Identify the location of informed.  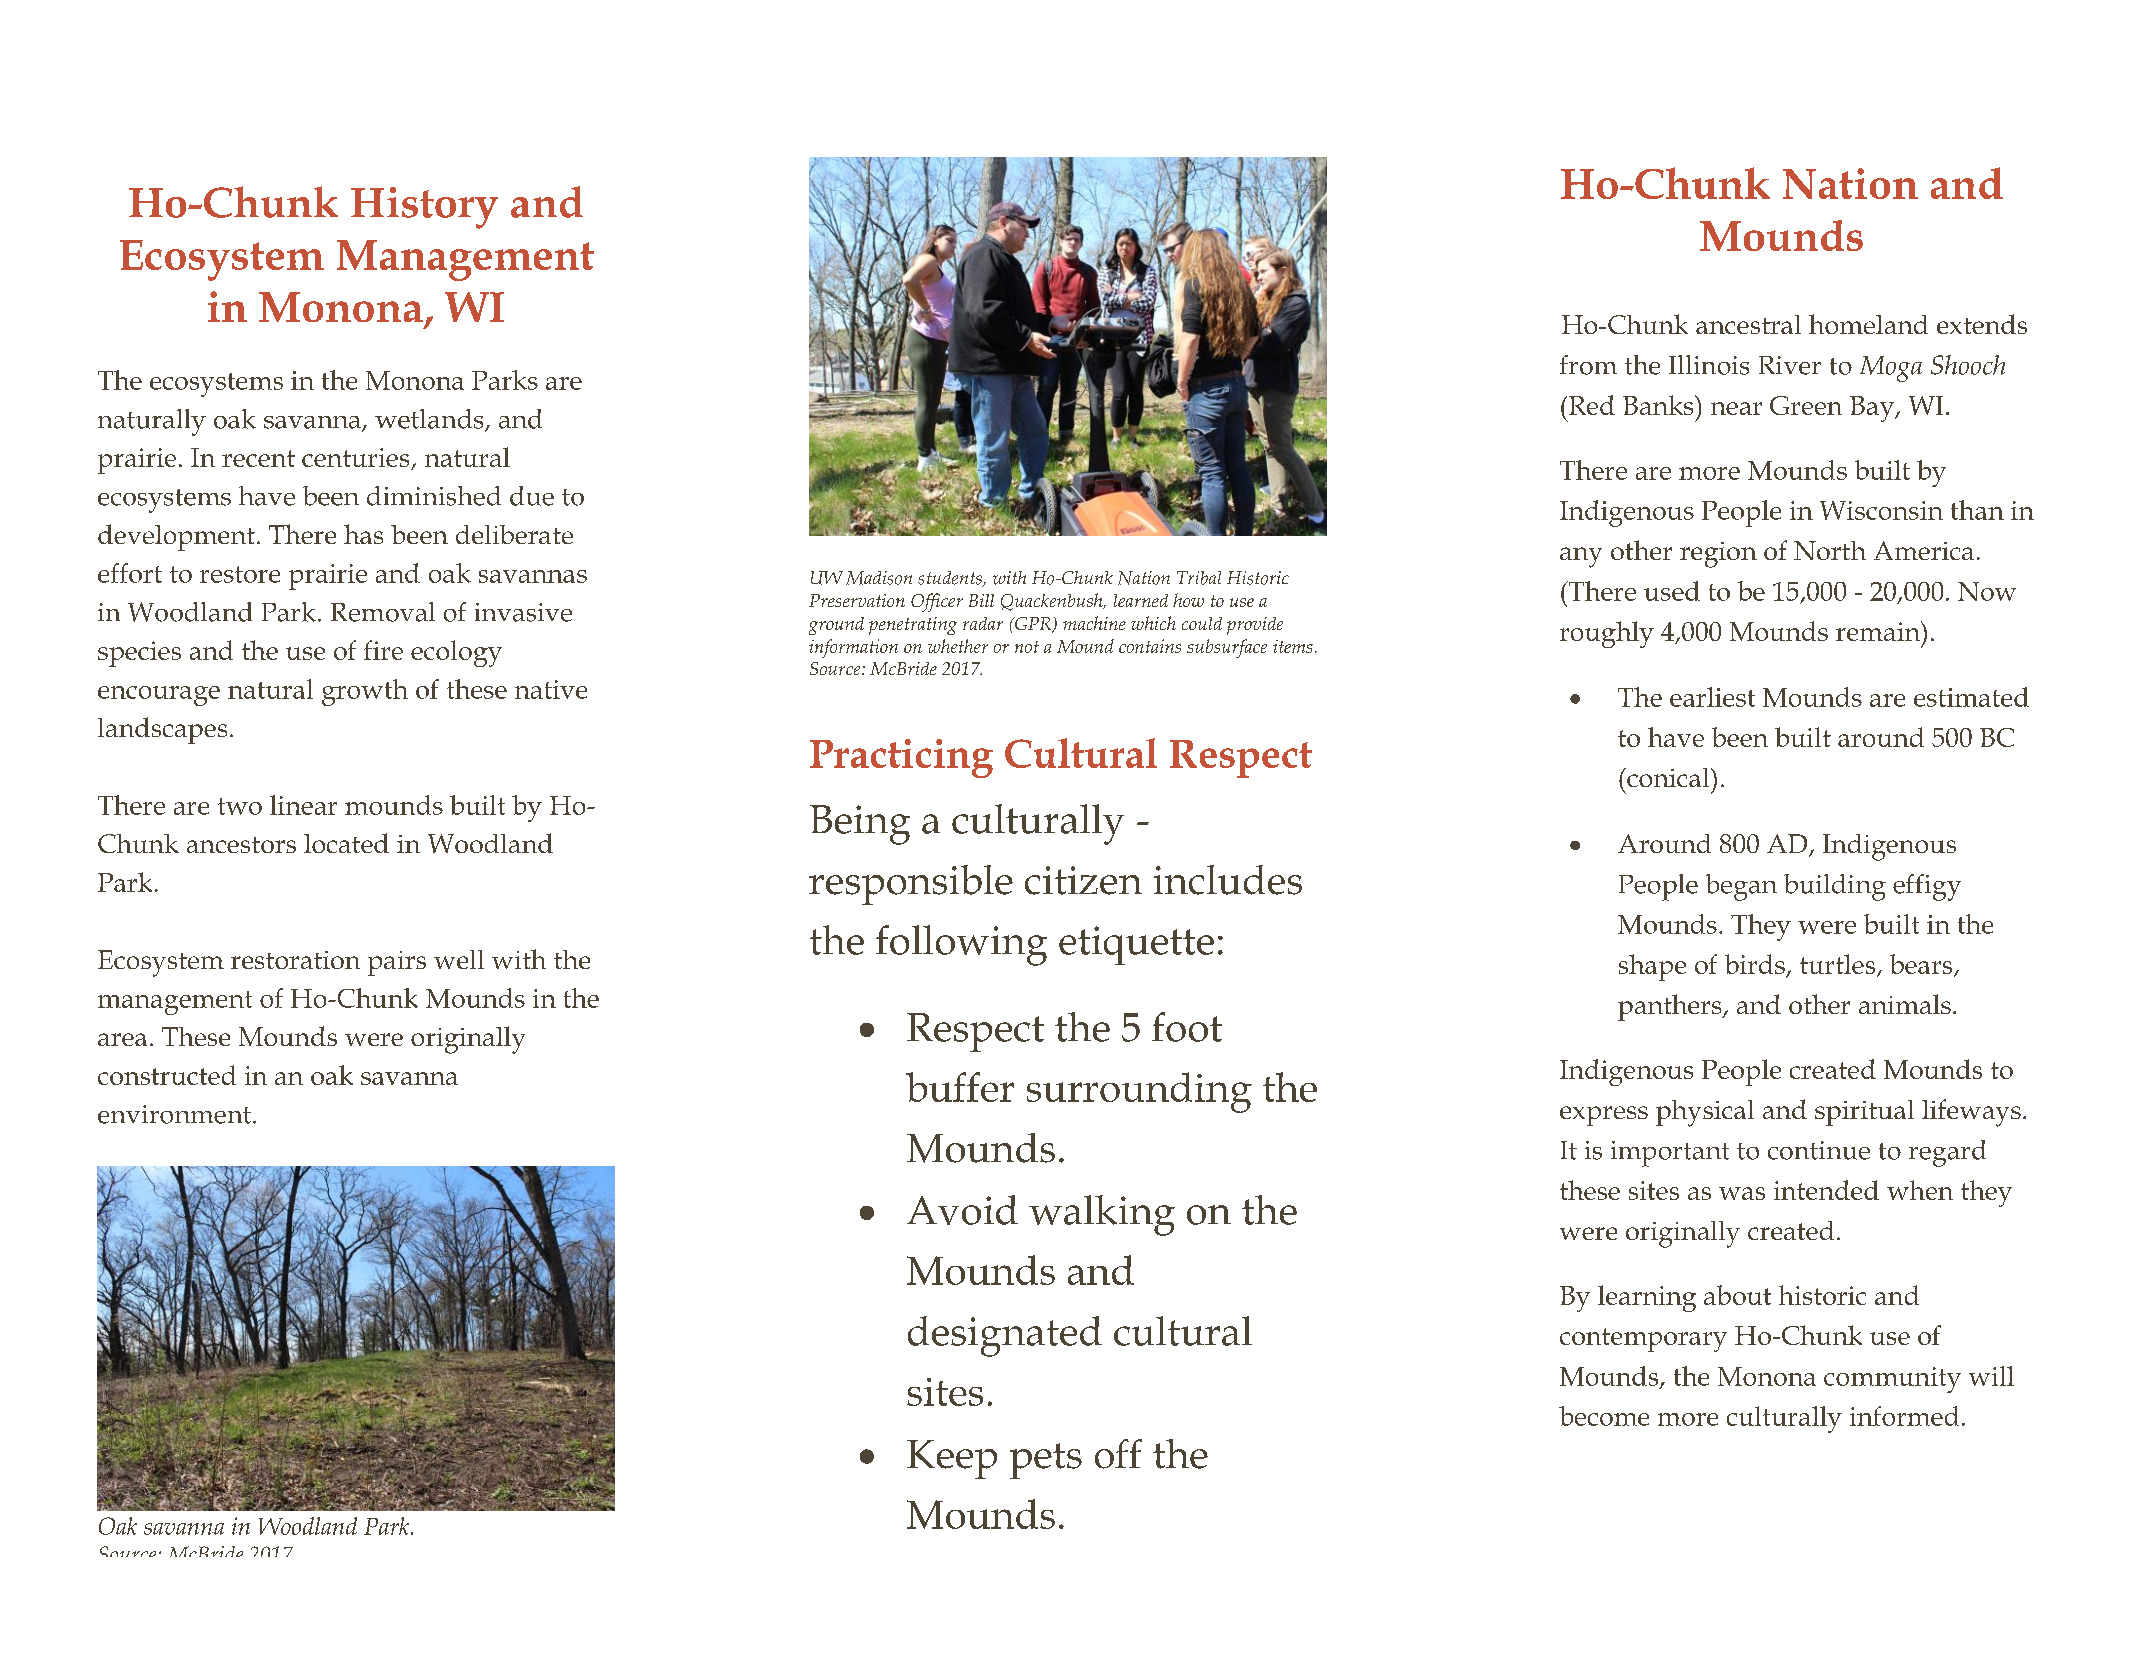
(1904, 1416).
